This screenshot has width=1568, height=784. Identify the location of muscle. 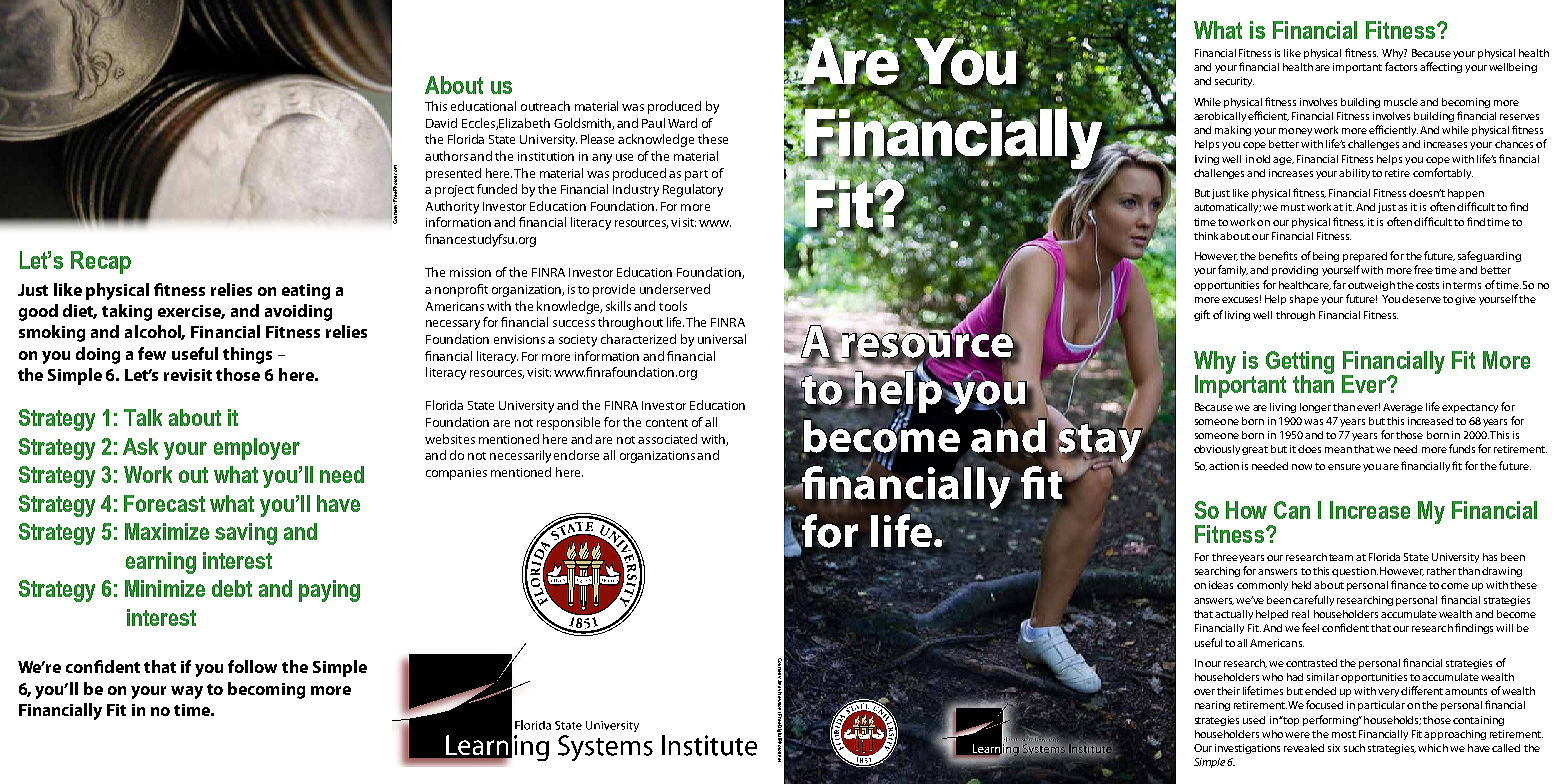
(1401, 102).
